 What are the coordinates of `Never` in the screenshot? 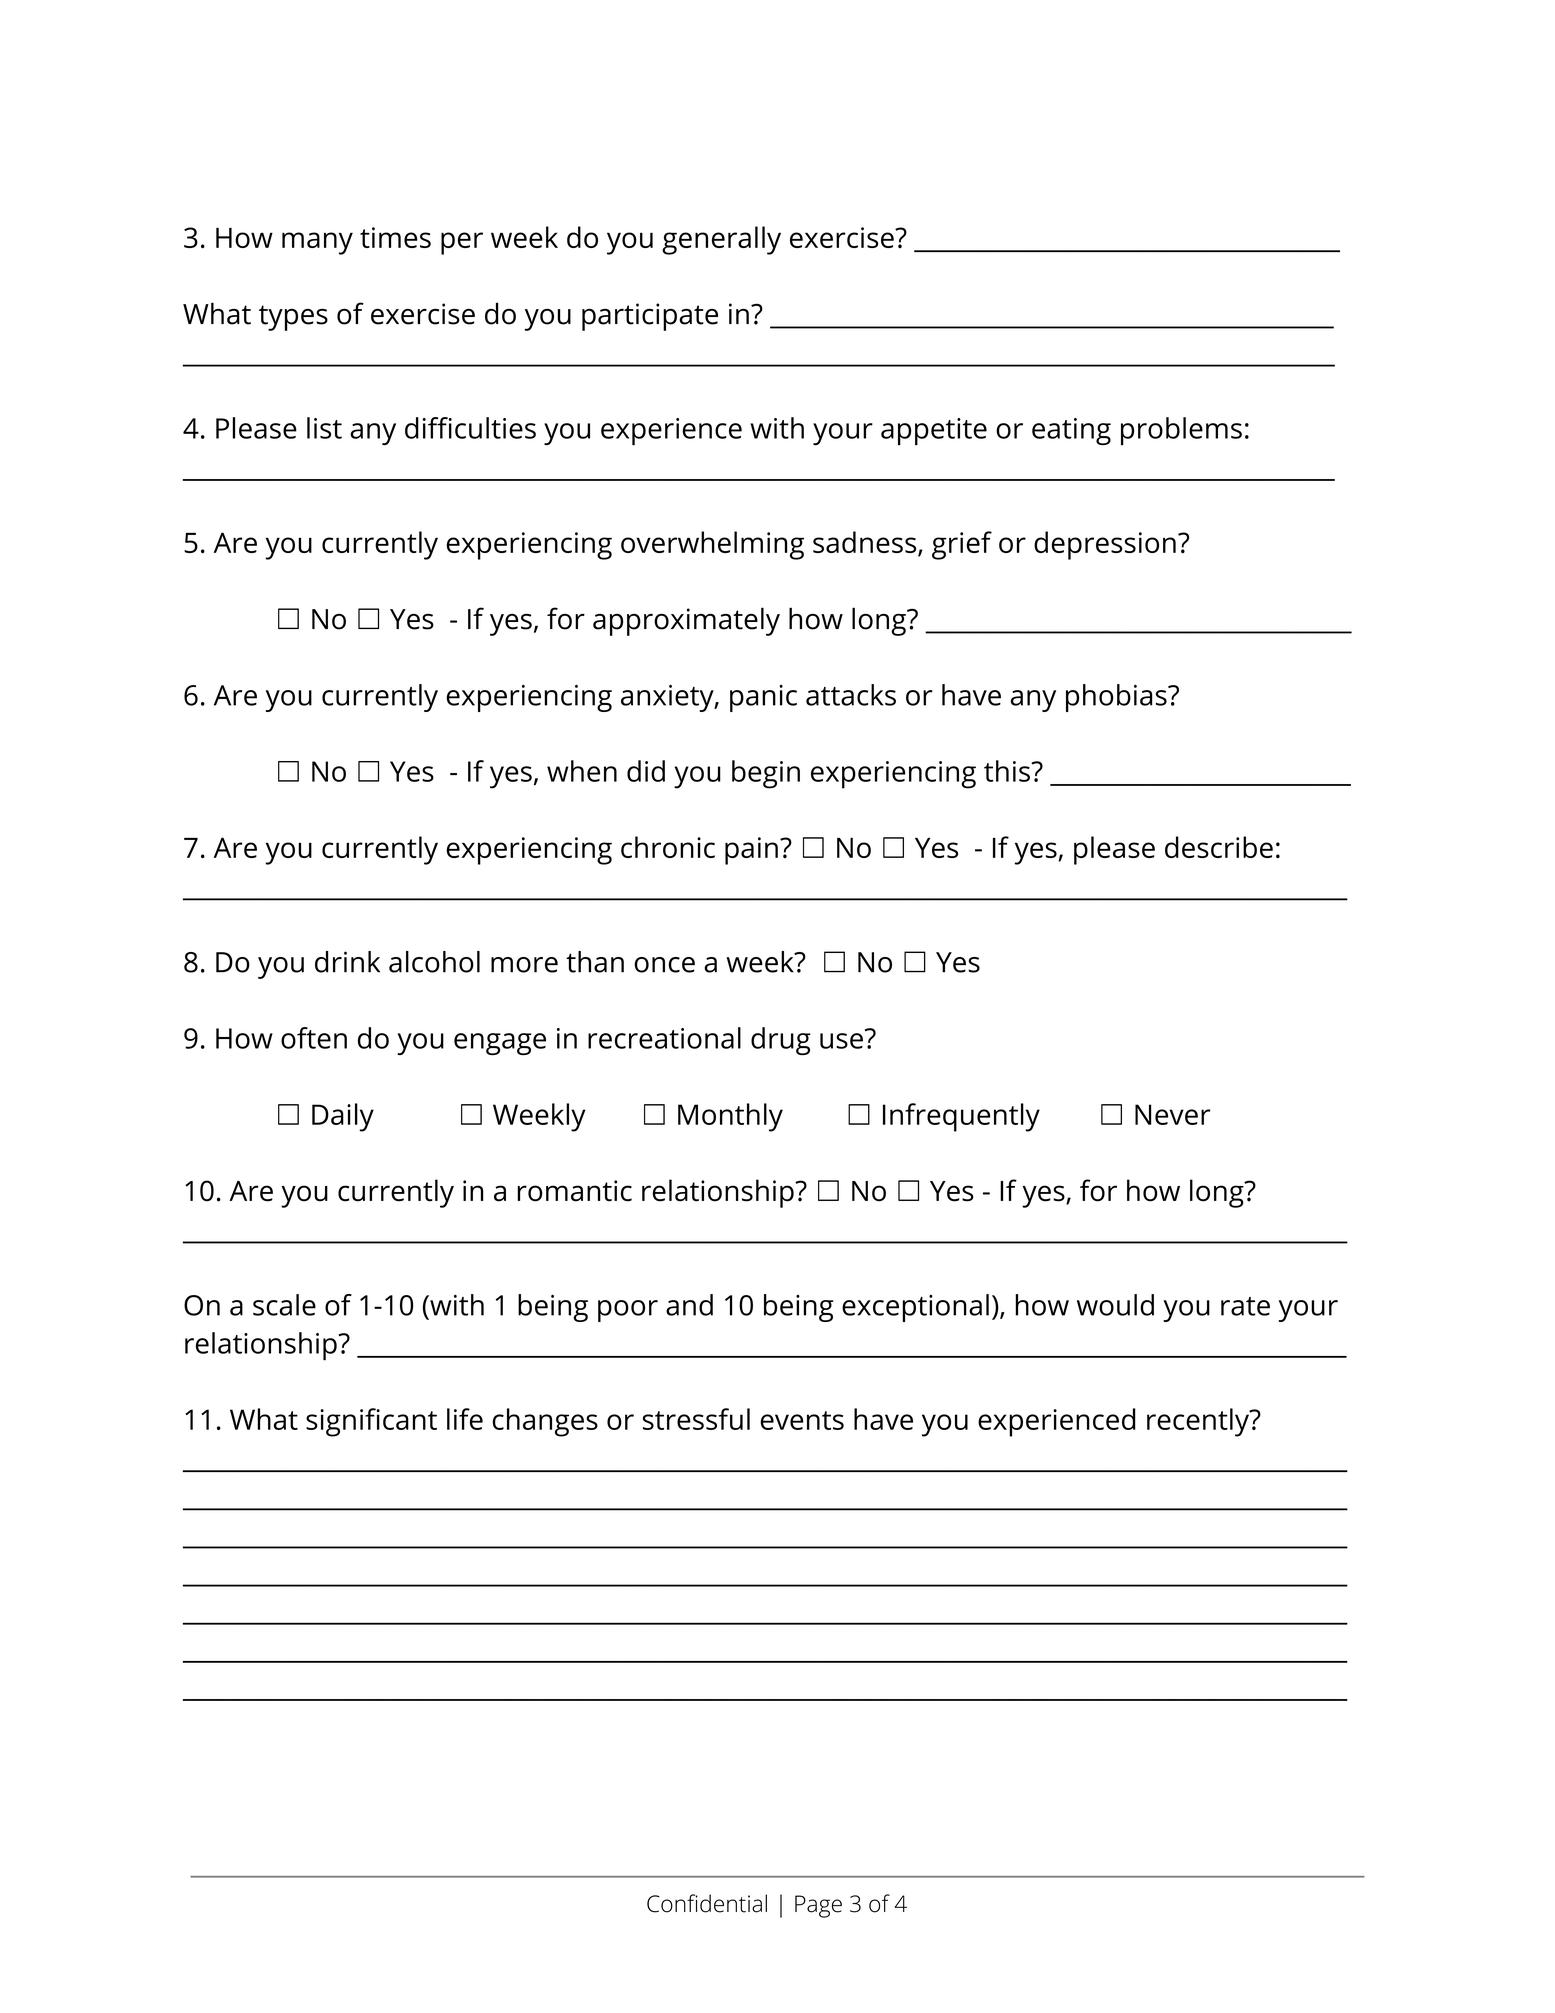 It's located at (1172, 1114).
